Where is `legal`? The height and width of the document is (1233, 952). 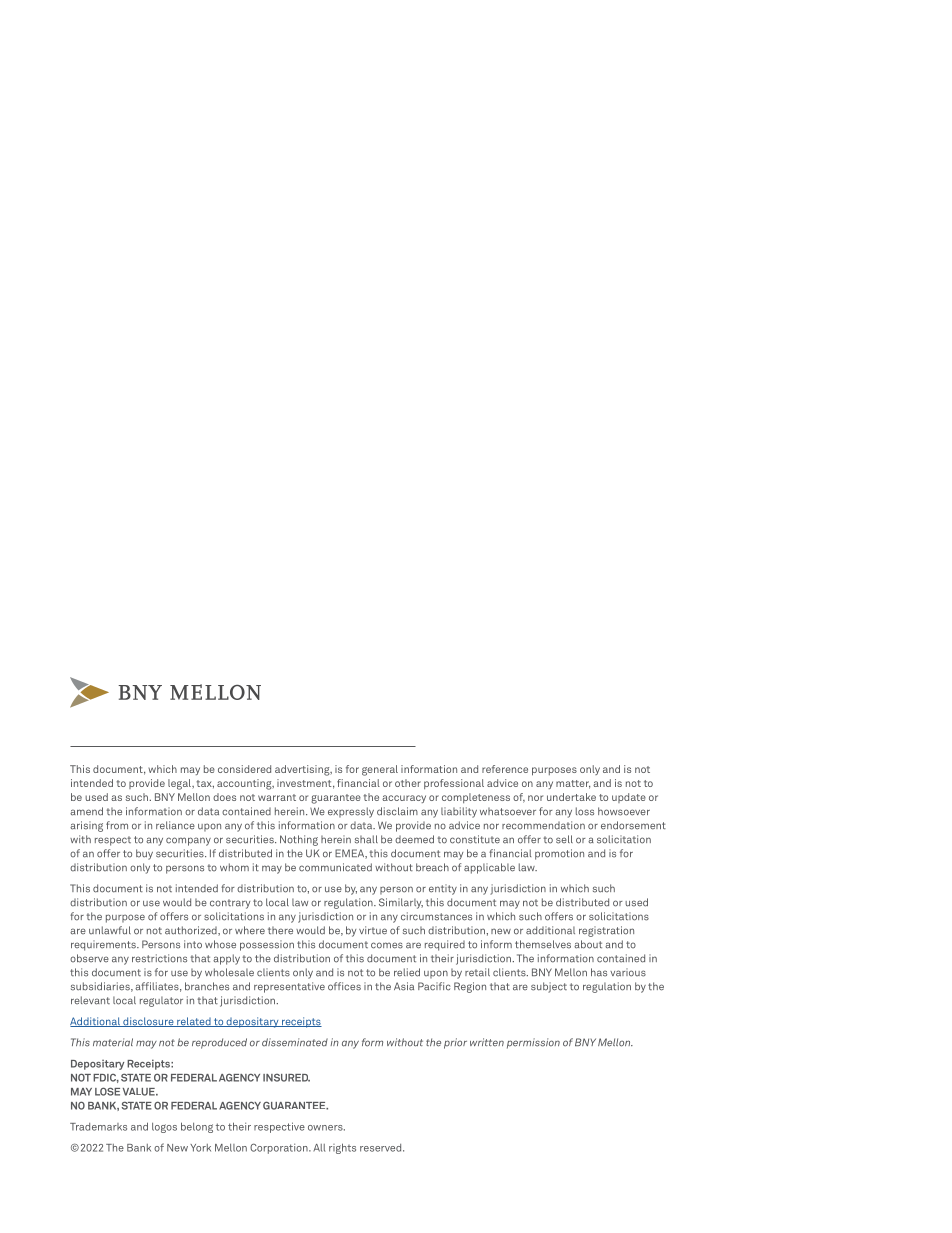
legal is located at coordinates (180, 784).
